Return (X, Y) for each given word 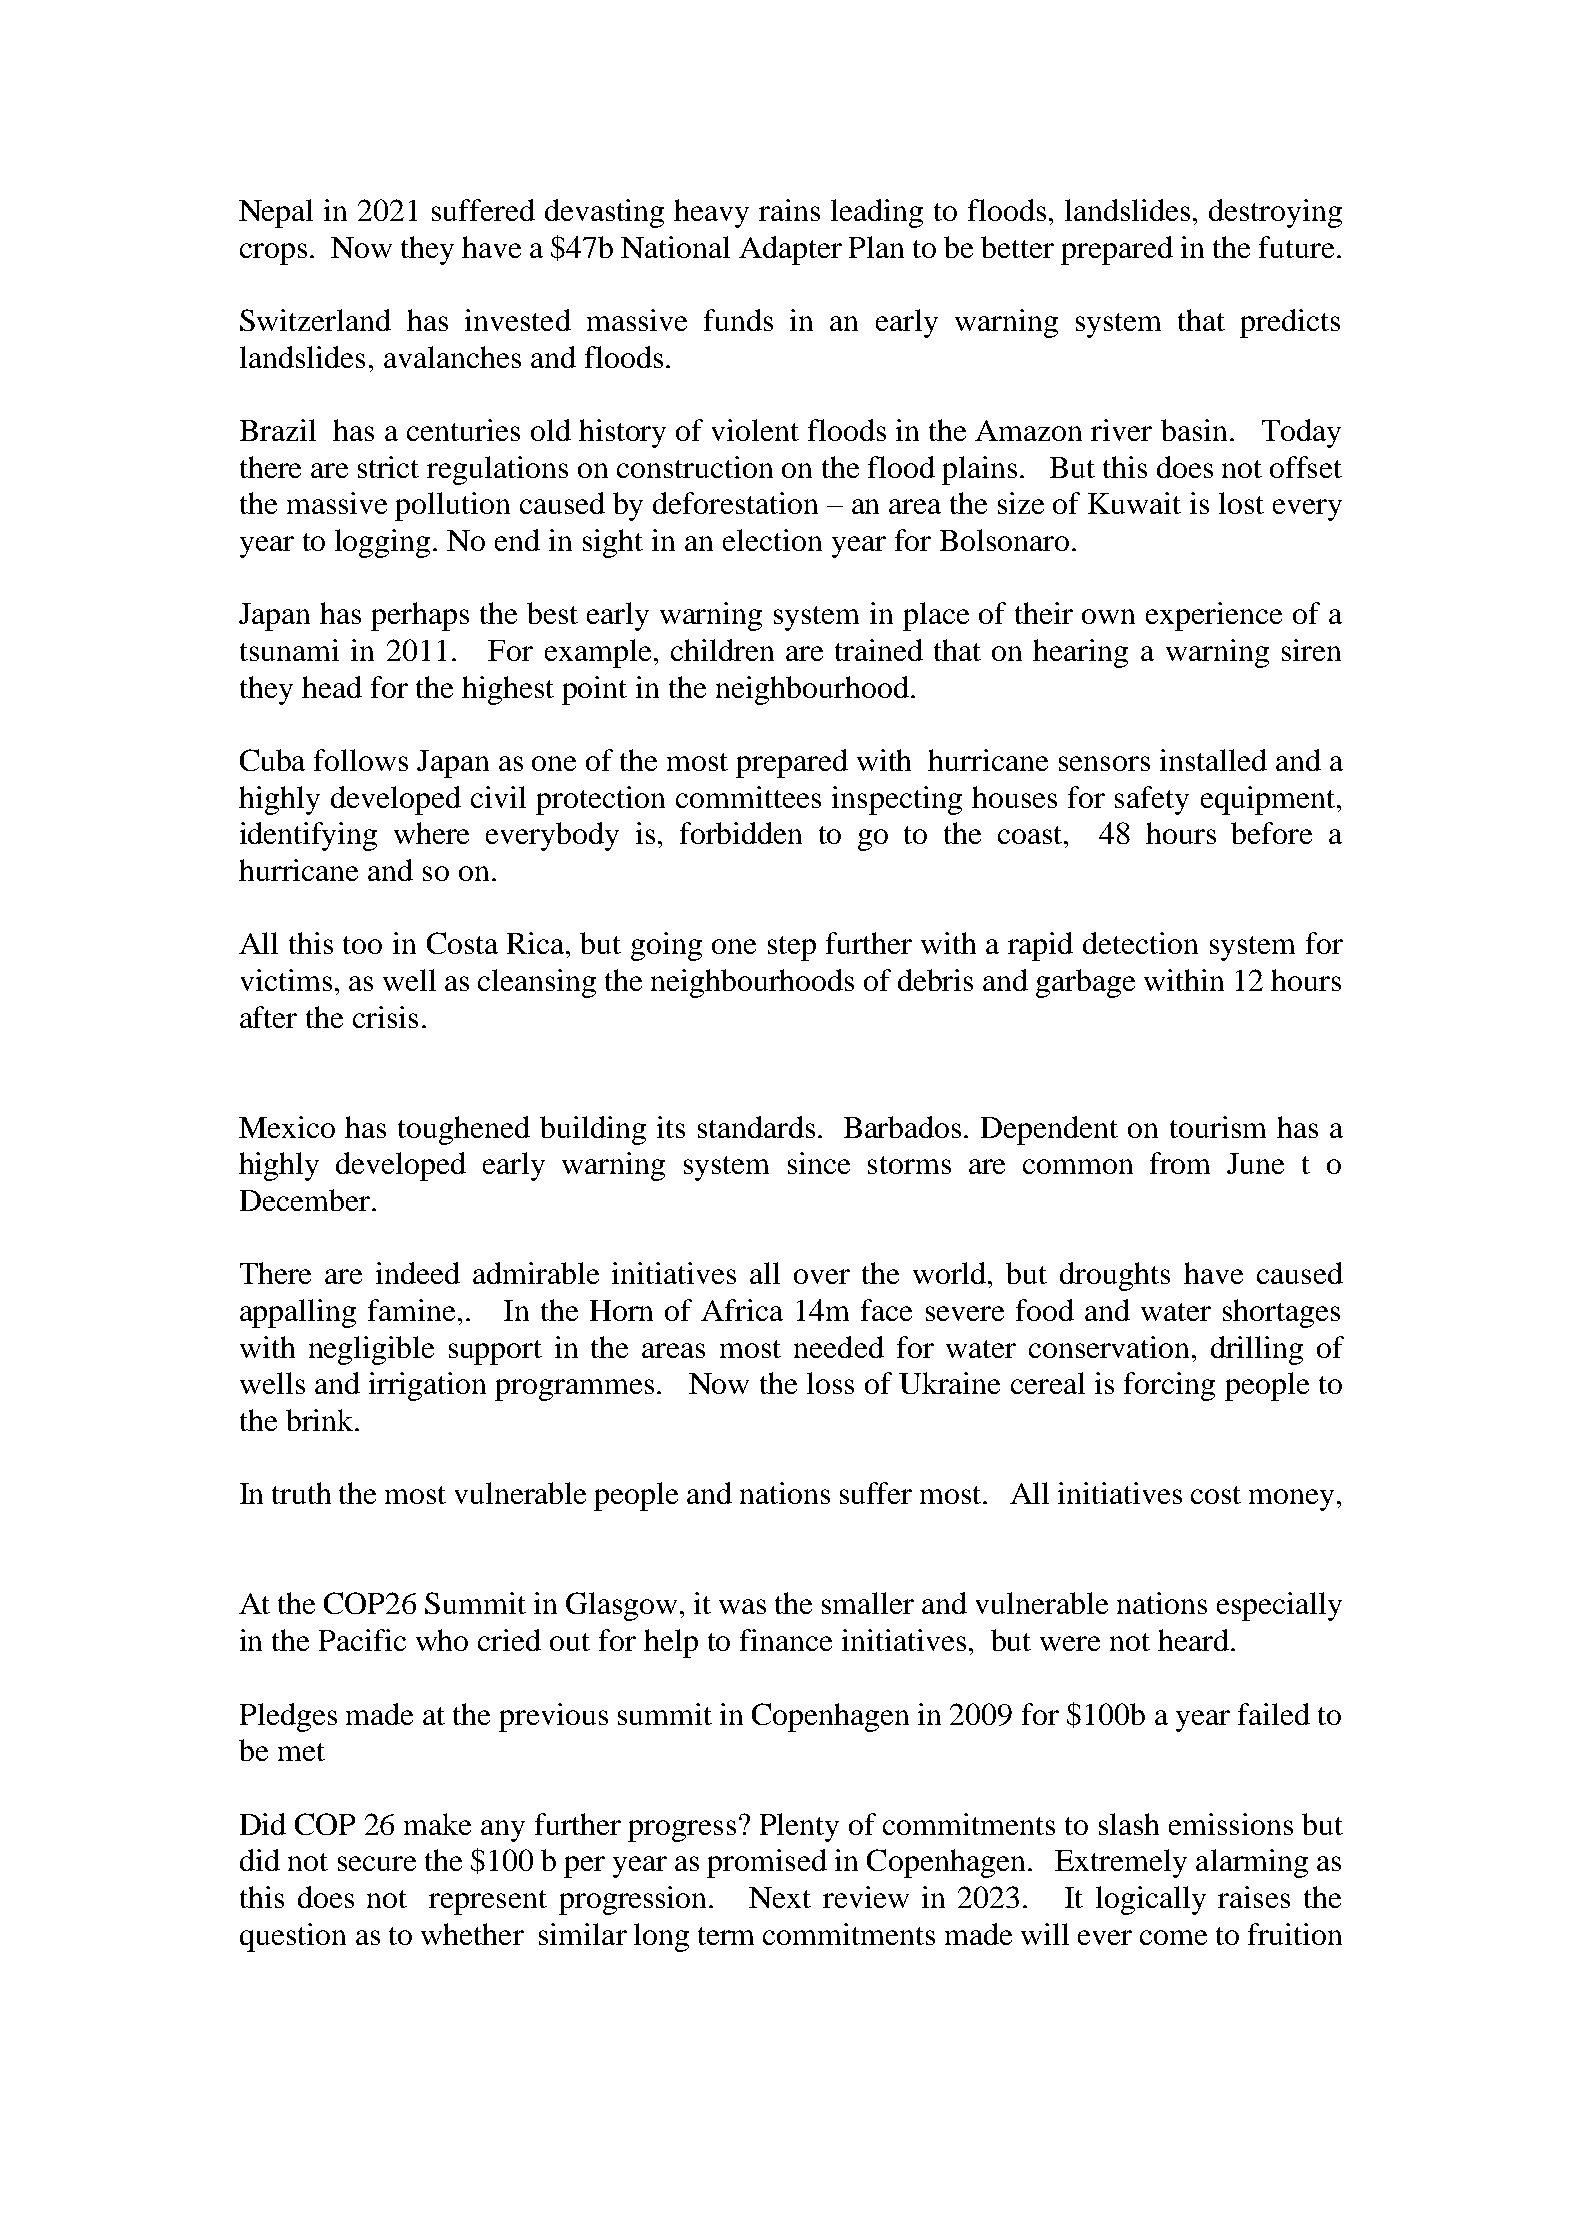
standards (756, 1127)
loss (830, 1383)
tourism (1218, 1127)
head (332, 687)
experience (1214, 616)
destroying (1275, 213)
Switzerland (315, 320)
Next (780, 1897)
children (722, 650)
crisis (385, 1017)
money (1291, 1500)
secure (377, 1863)
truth (301, 1493)
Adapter (790, 250)
